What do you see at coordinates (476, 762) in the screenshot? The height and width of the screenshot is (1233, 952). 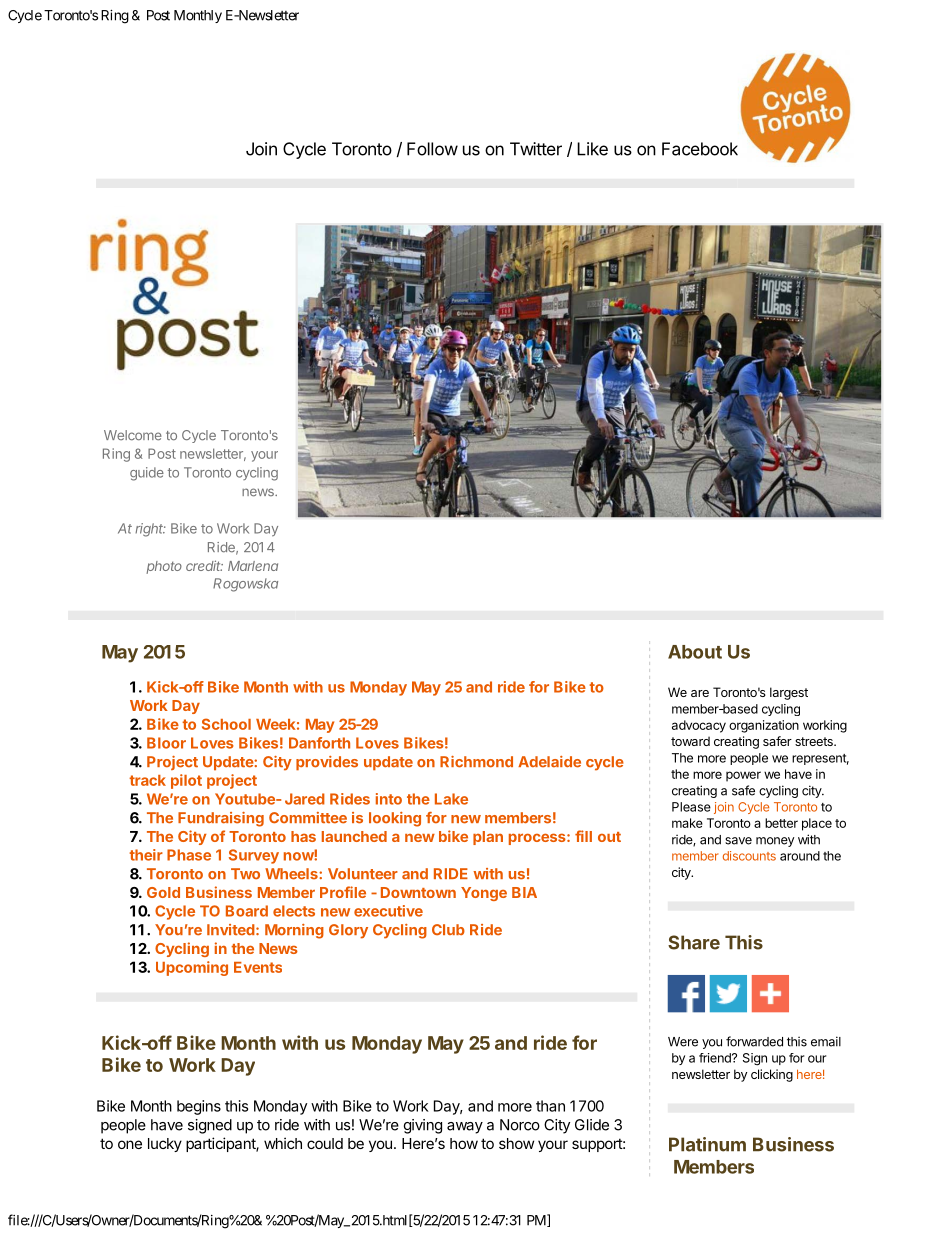 I see `Richmond` at bounding box center [476, 762].
